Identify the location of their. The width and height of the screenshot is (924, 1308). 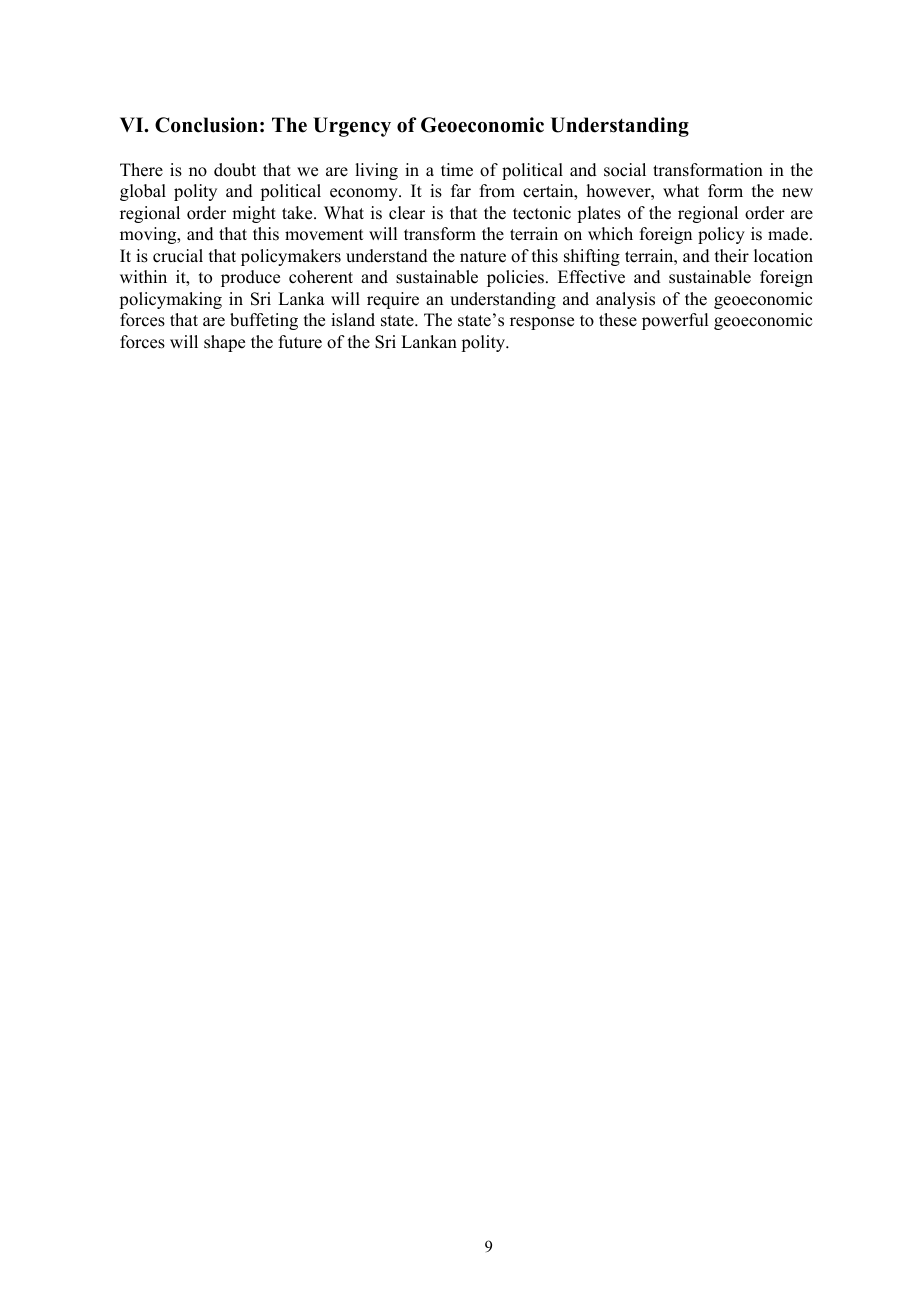
(732, 256).
